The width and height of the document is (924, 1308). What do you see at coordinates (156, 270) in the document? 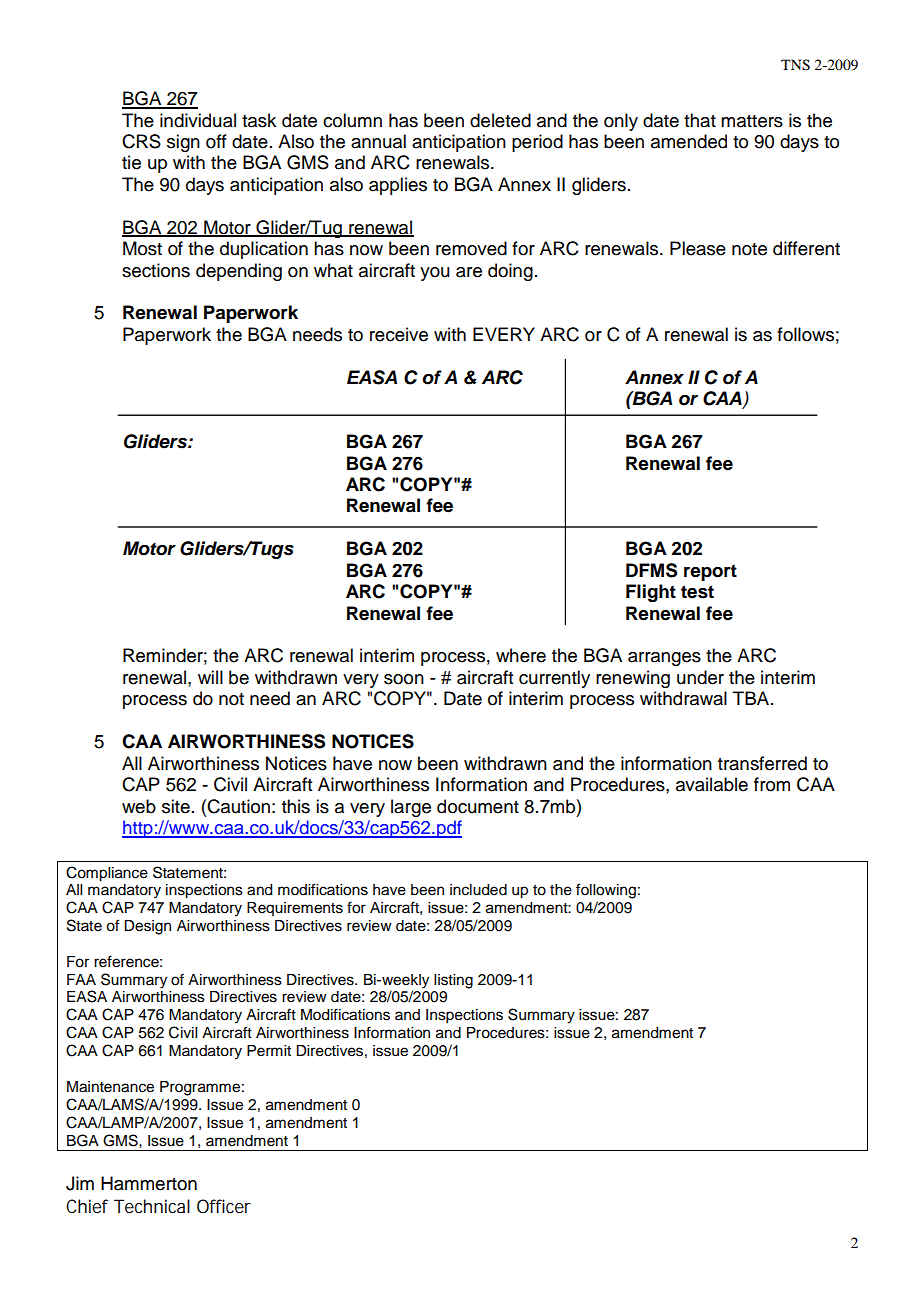
I see `sections` at bounding box center [156, 270].
